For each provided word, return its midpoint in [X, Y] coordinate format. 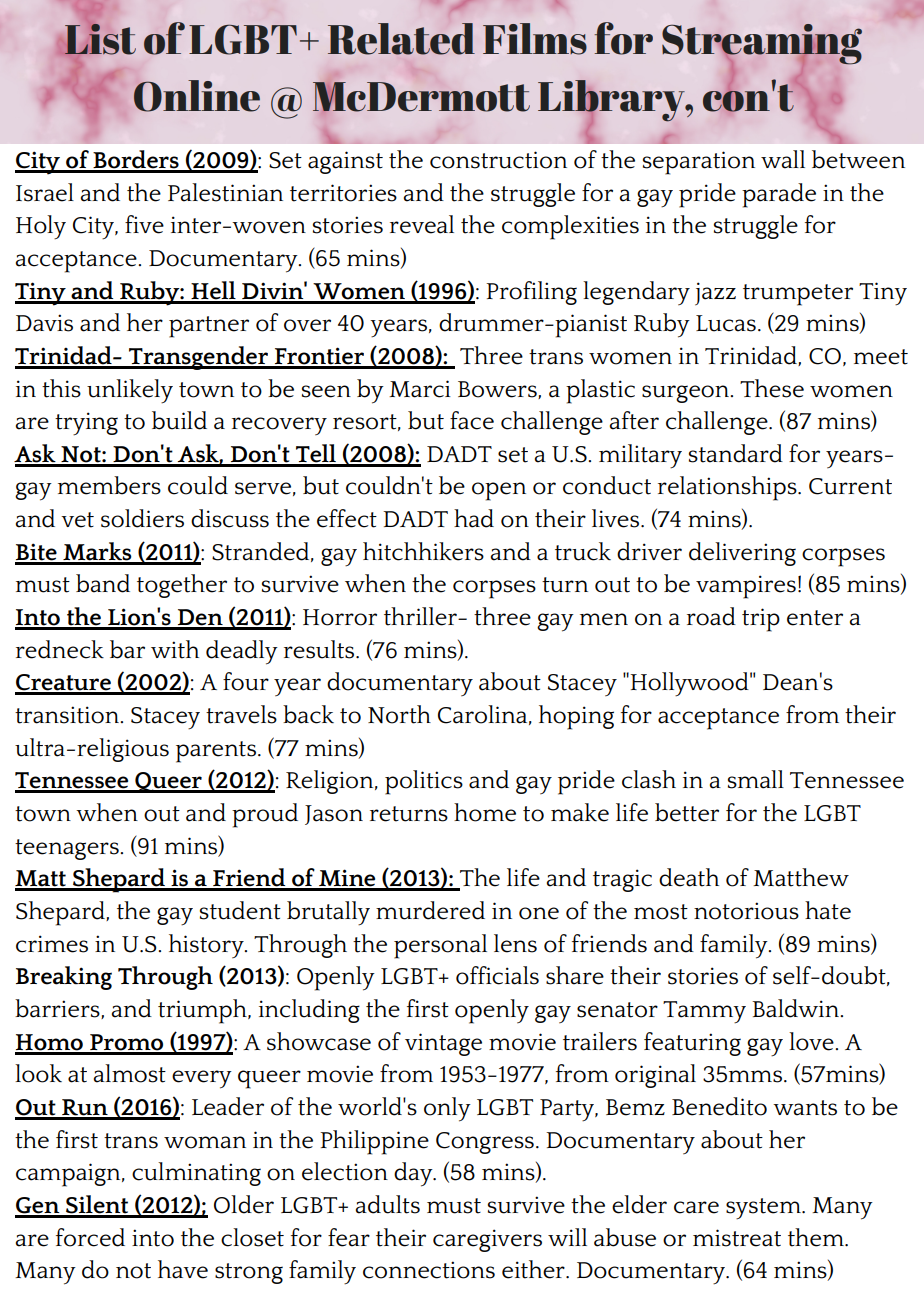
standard [736, 453]
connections [429, 1270]
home [485, 812]
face [472, 420]
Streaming [762, 45]
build [179, 420]
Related [401, 39]
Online [197, 96]
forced [90, 1237]
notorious [746, 911]
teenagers [68, 849]
